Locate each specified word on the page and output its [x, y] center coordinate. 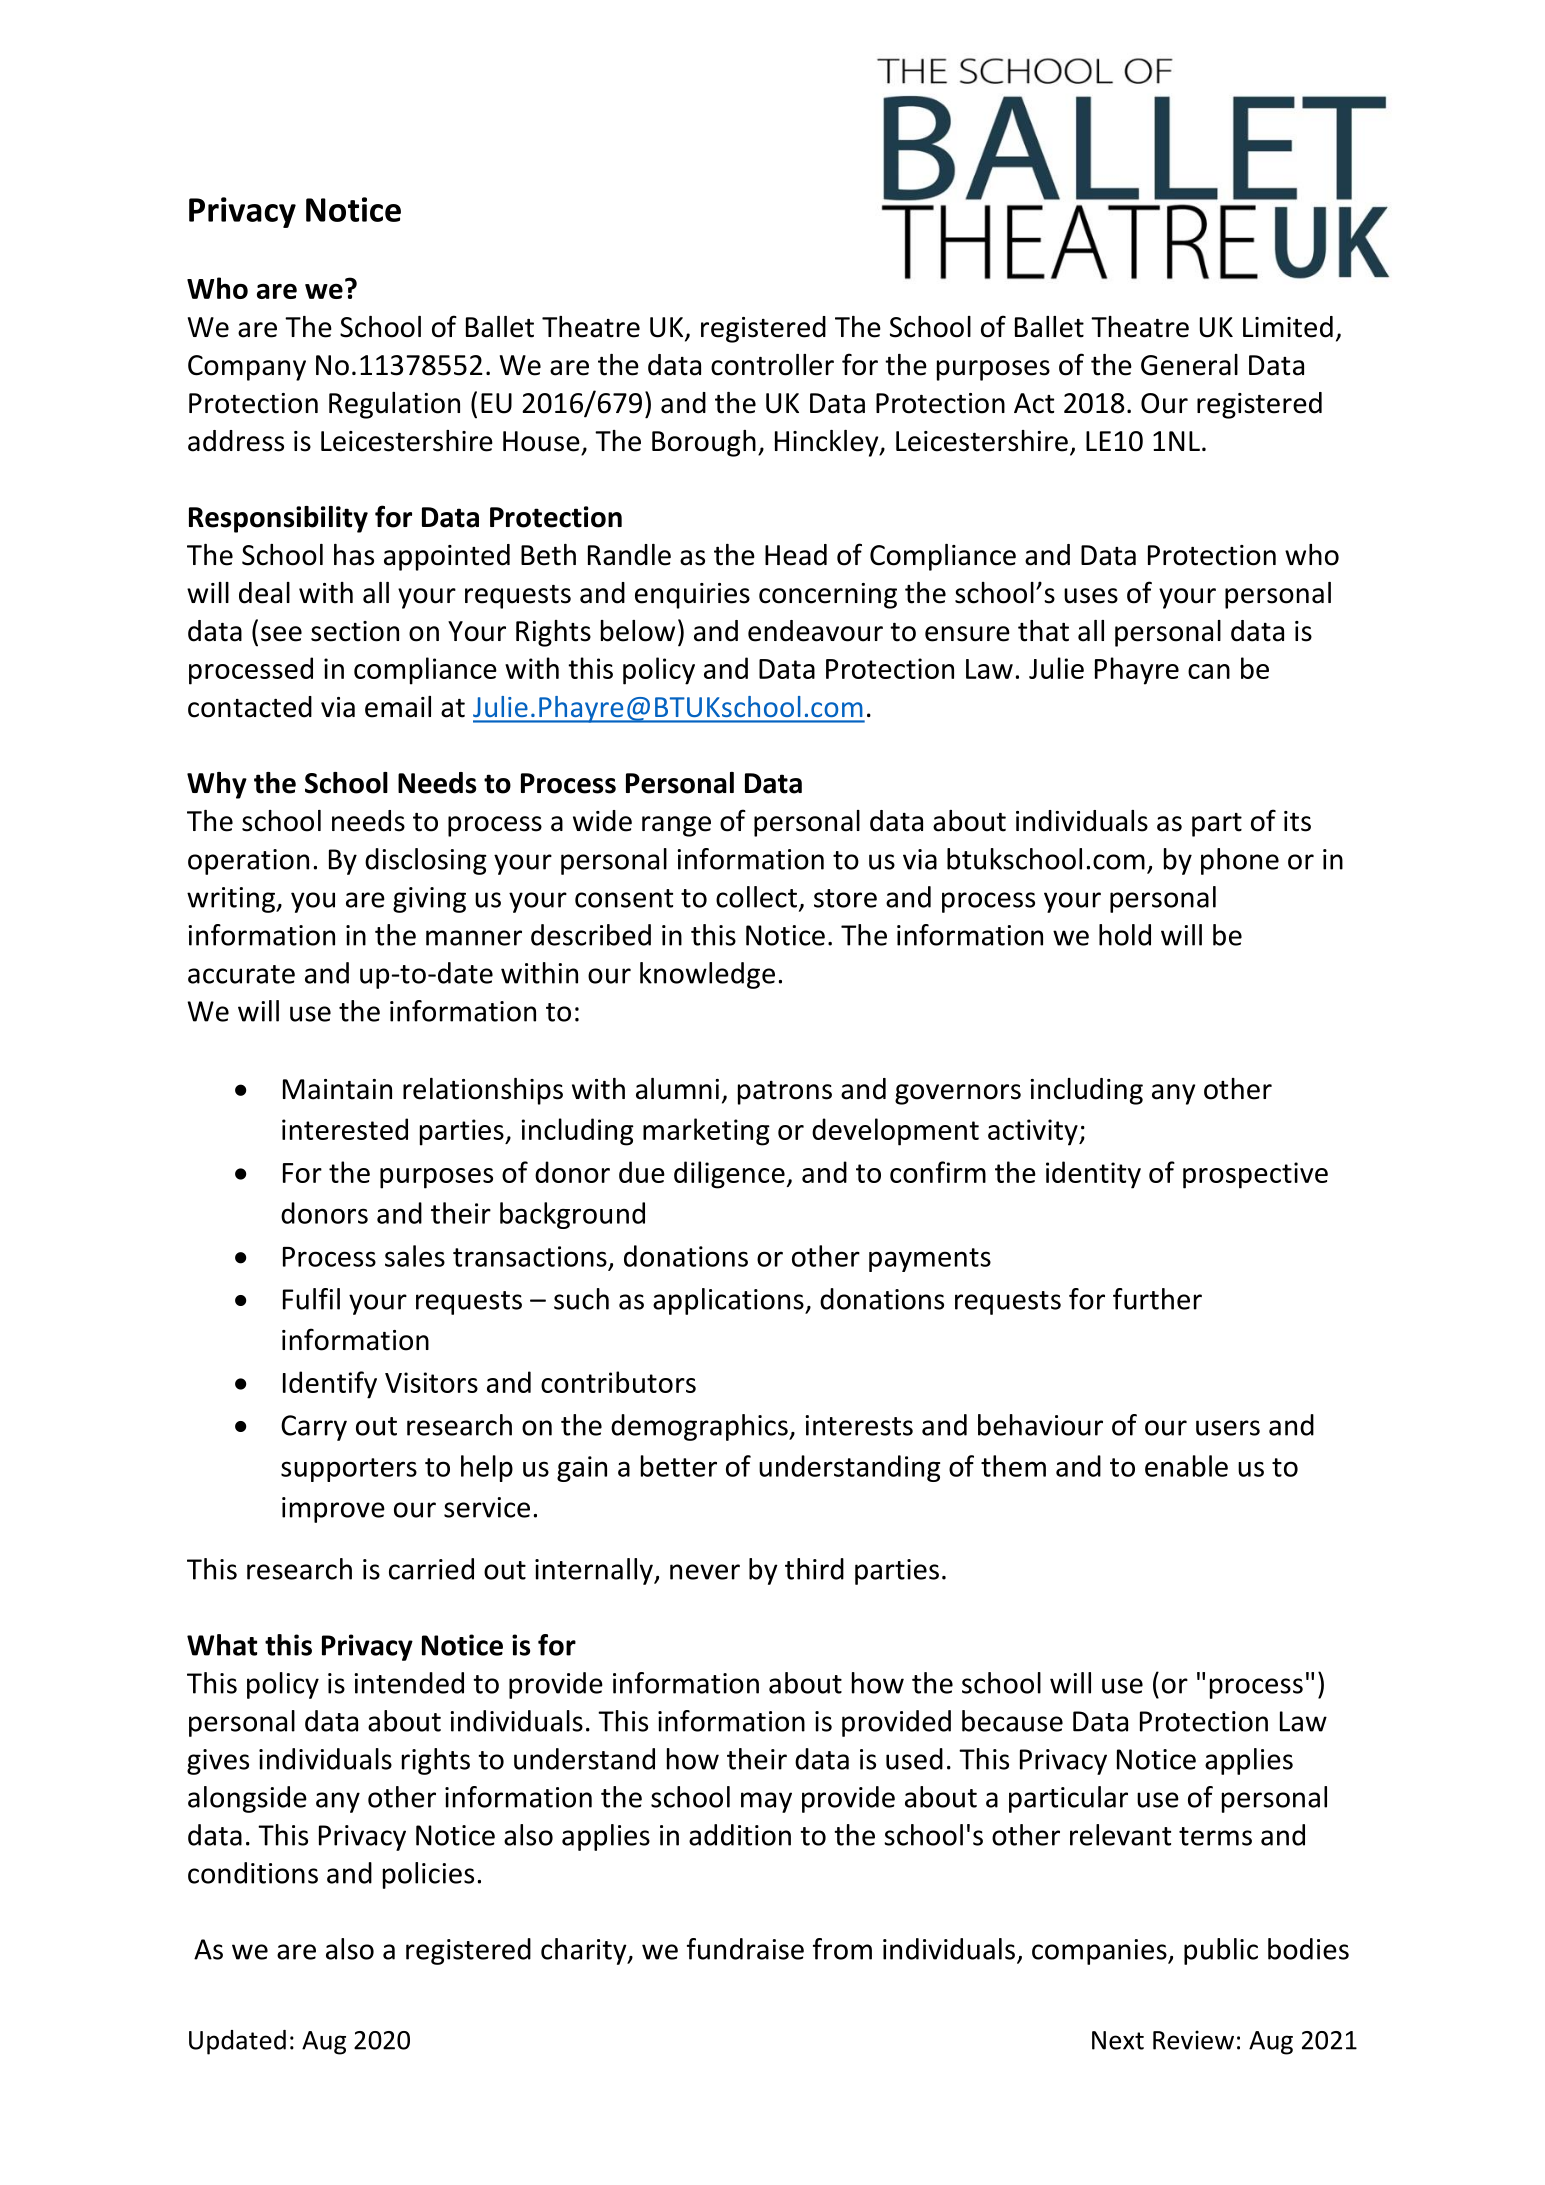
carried [431, 1569]
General [1189, 365]
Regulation [394, 405]
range [676, 826]
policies [428, 1875]
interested [345, 1129]
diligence [729, 1175]
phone [1240, 861]
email [398, 707]
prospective [1255, 1175]
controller [772, 365]
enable [1186, 1466]
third [814, 1569]
